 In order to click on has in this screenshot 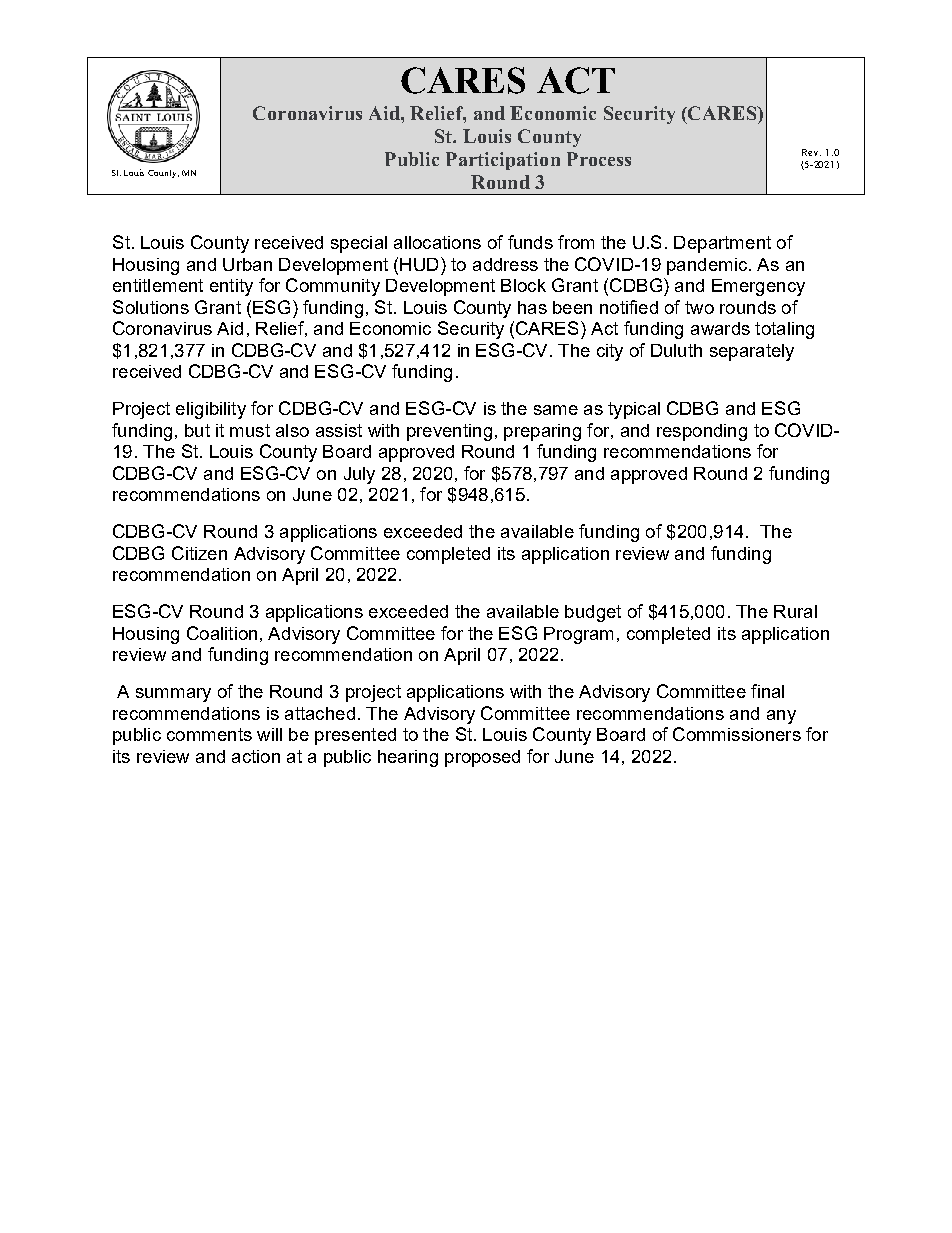, I will do `click(532, 307)`.
